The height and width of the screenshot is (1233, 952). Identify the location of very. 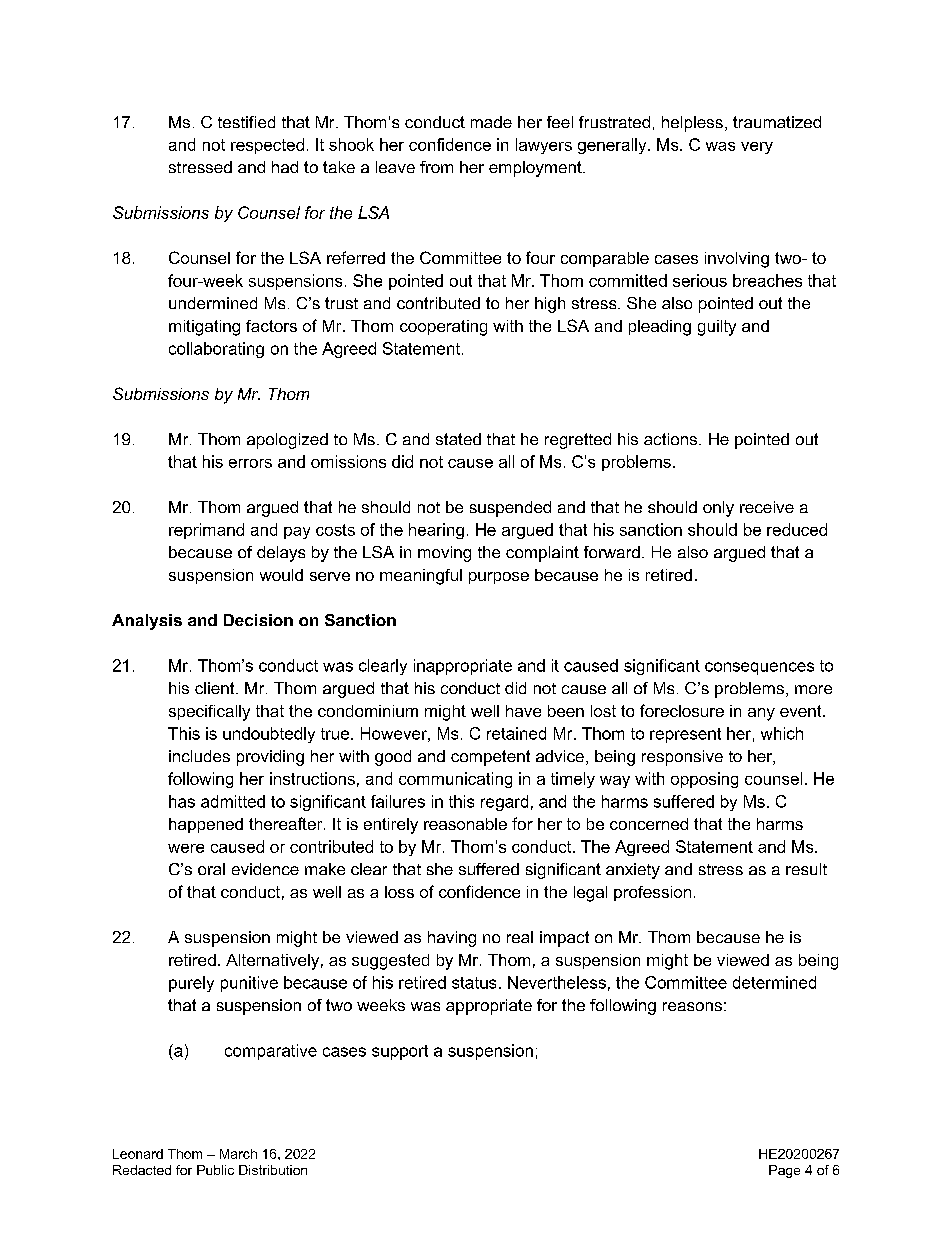
(757, 148).
